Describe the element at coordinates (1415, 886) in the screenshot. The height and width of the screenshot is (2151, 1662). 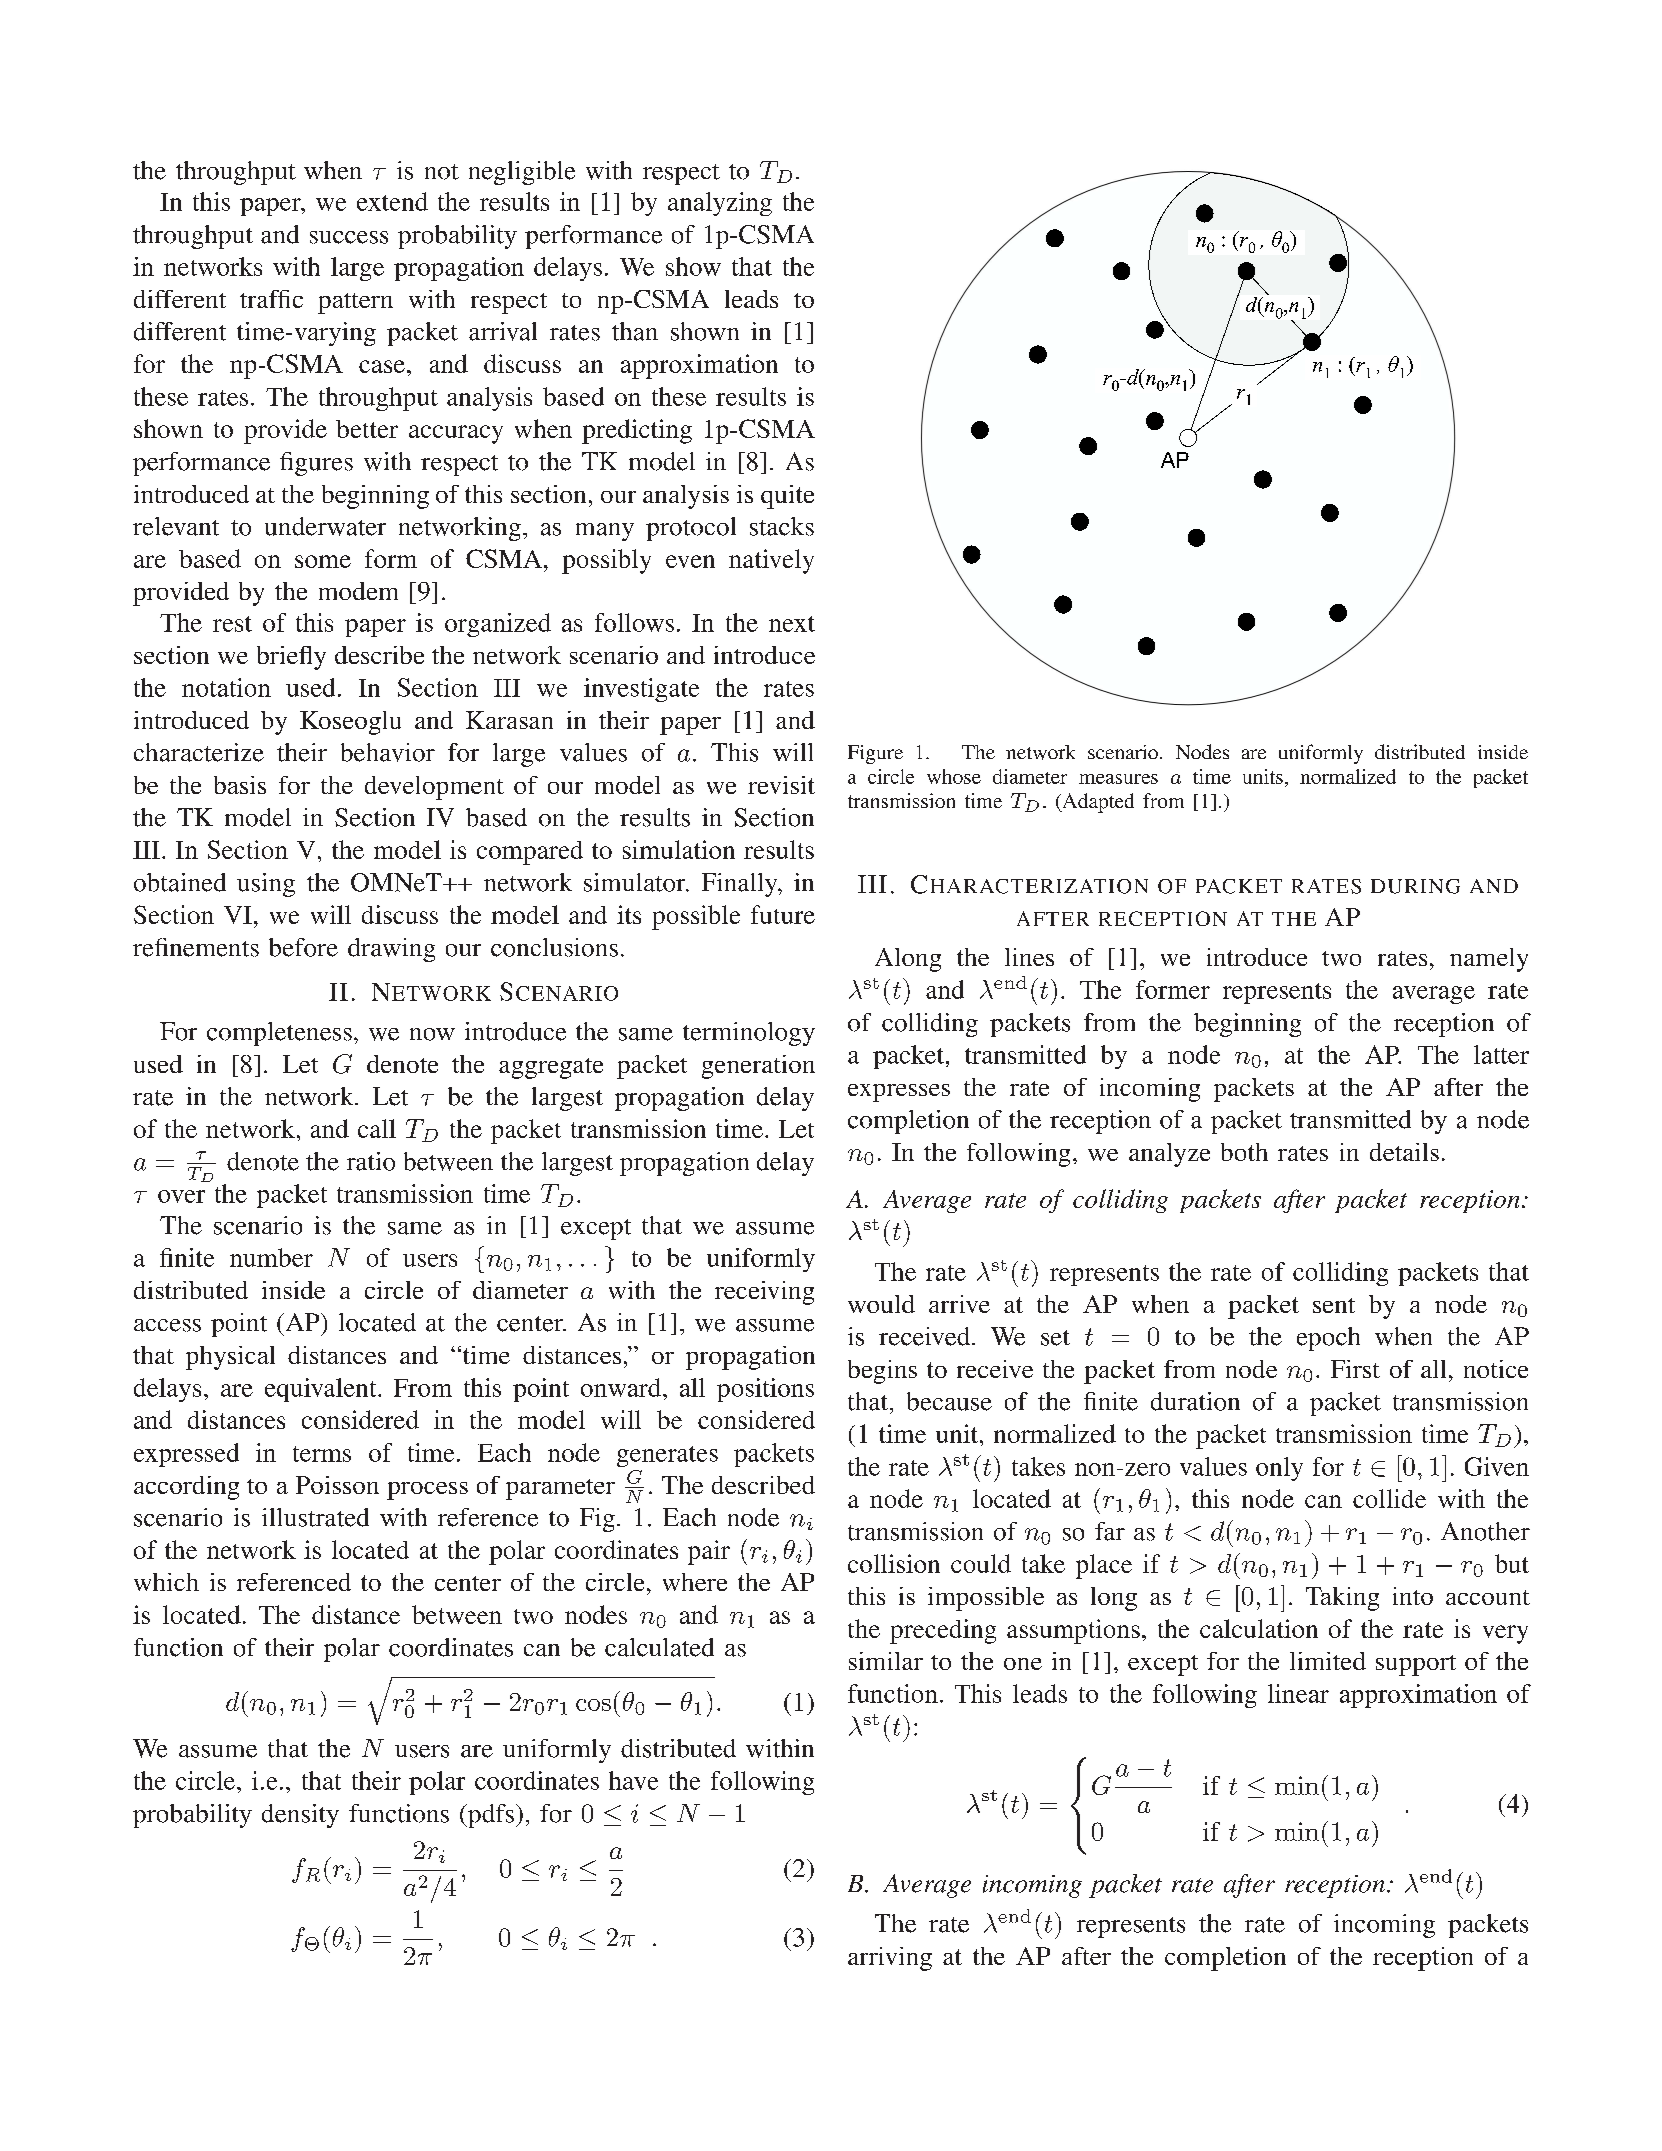
I see `DURING` at that location.
